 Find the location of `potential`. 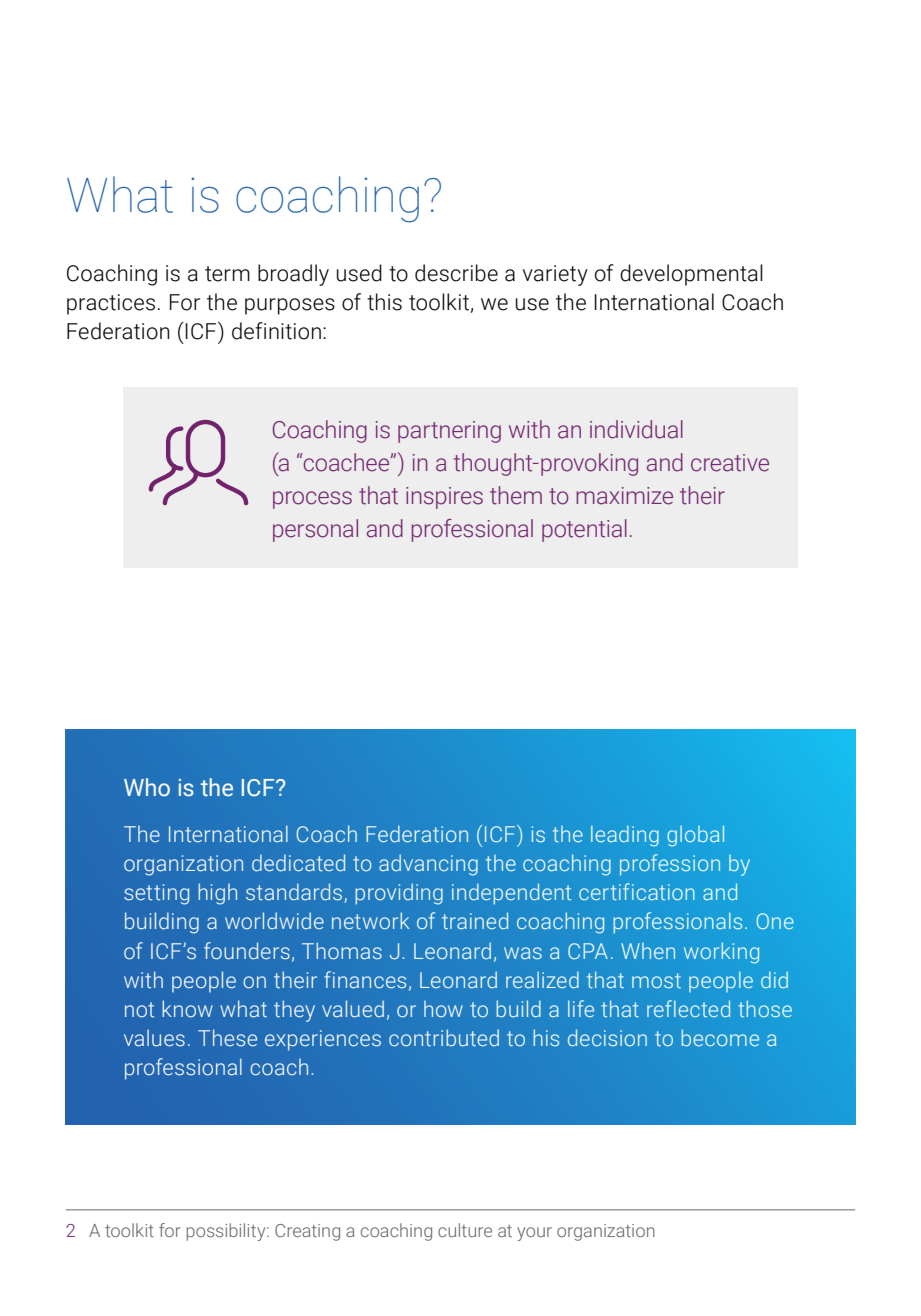

potential is located at coordinates (584, 530).
